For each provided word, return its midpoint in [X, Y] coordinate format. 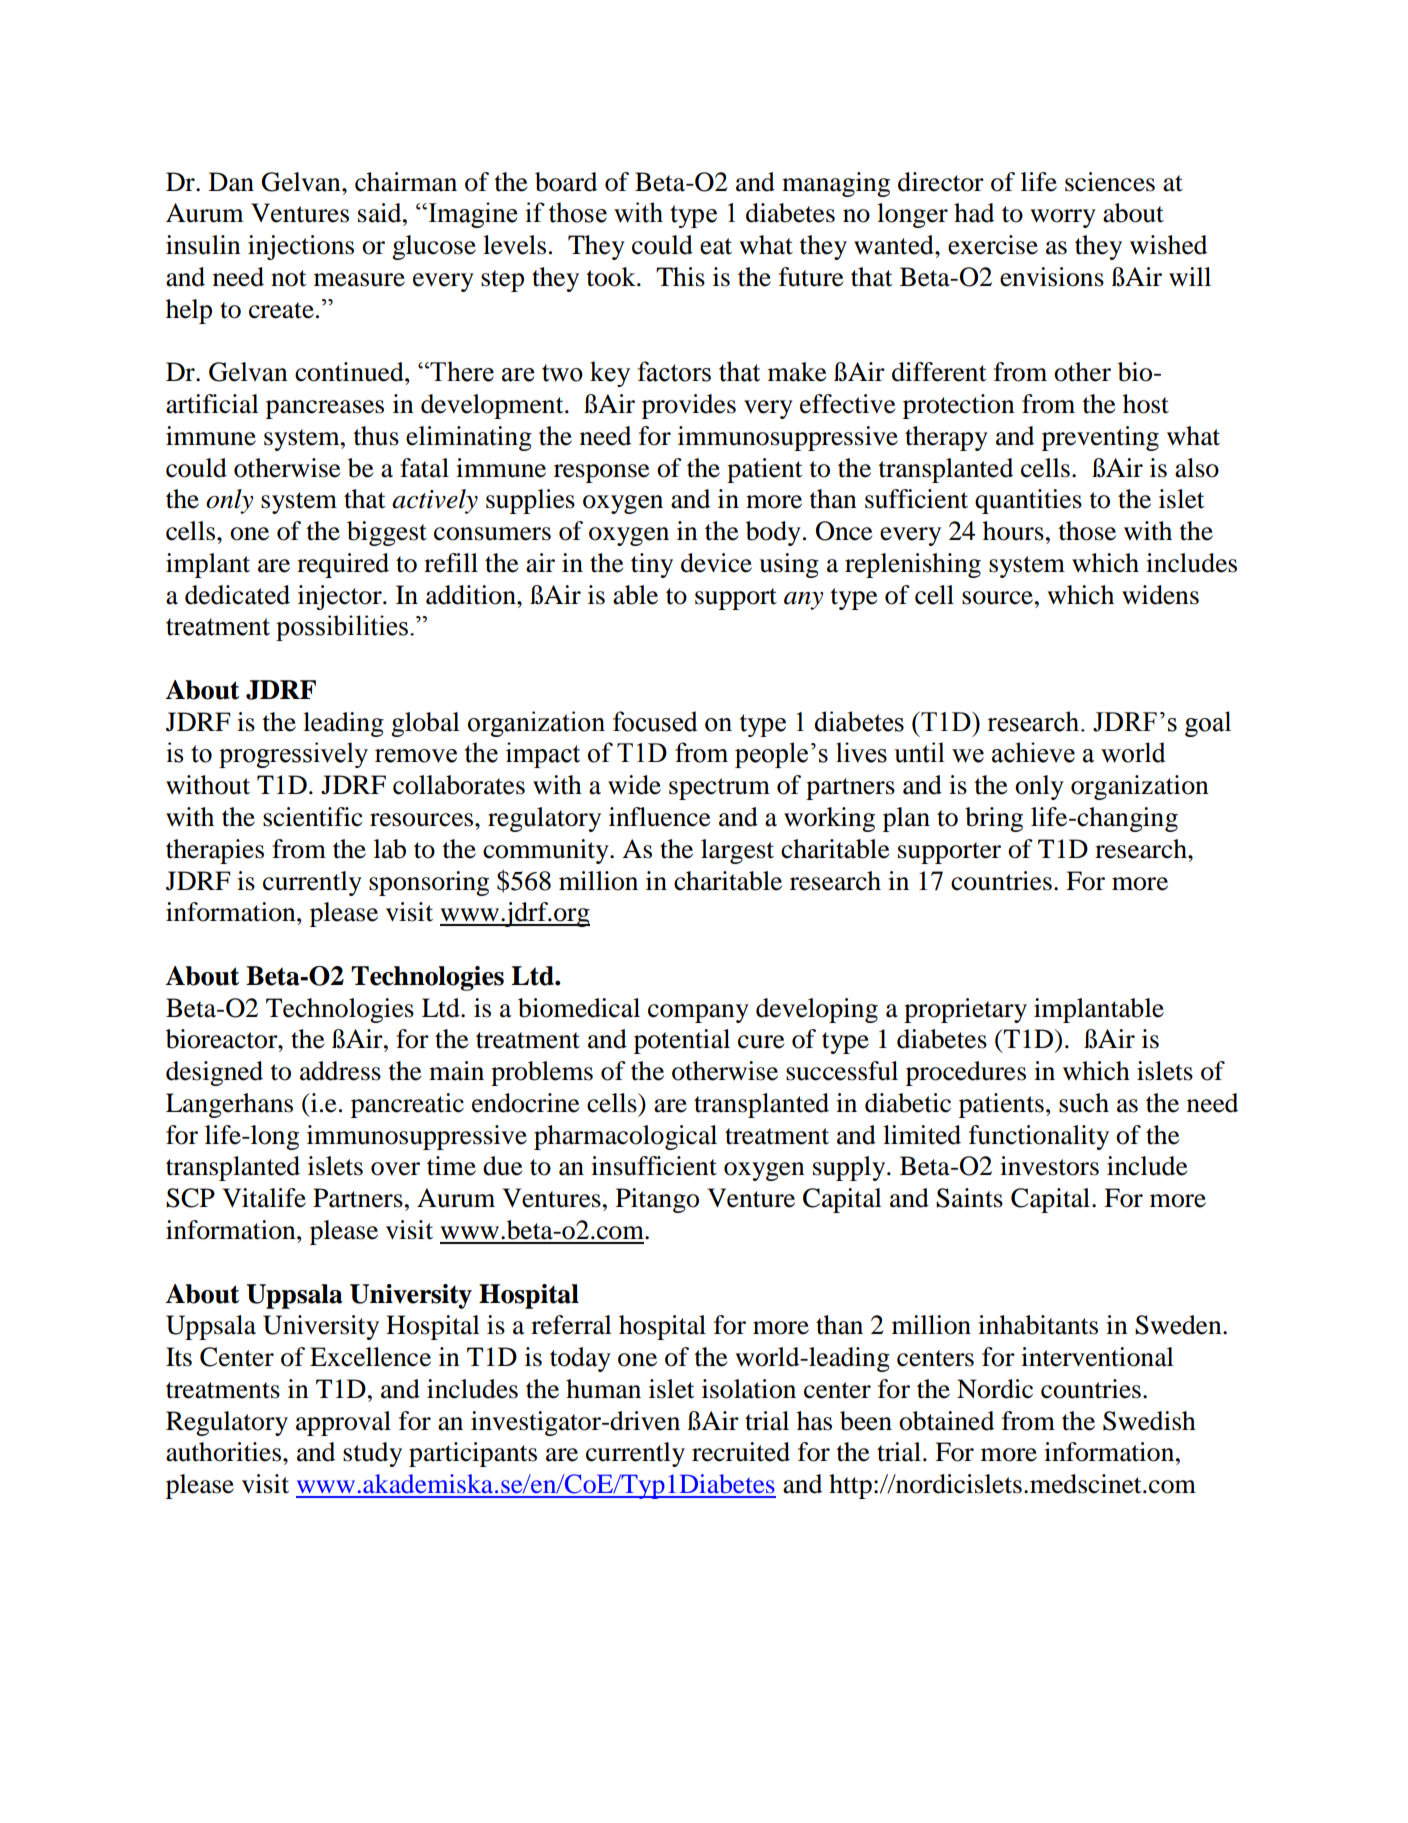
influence [659, 817]
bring [994, 819]
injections [301, 247]
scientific [312, 817]
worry [1063, 218]
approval [343, 1423]
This [680, 277]
